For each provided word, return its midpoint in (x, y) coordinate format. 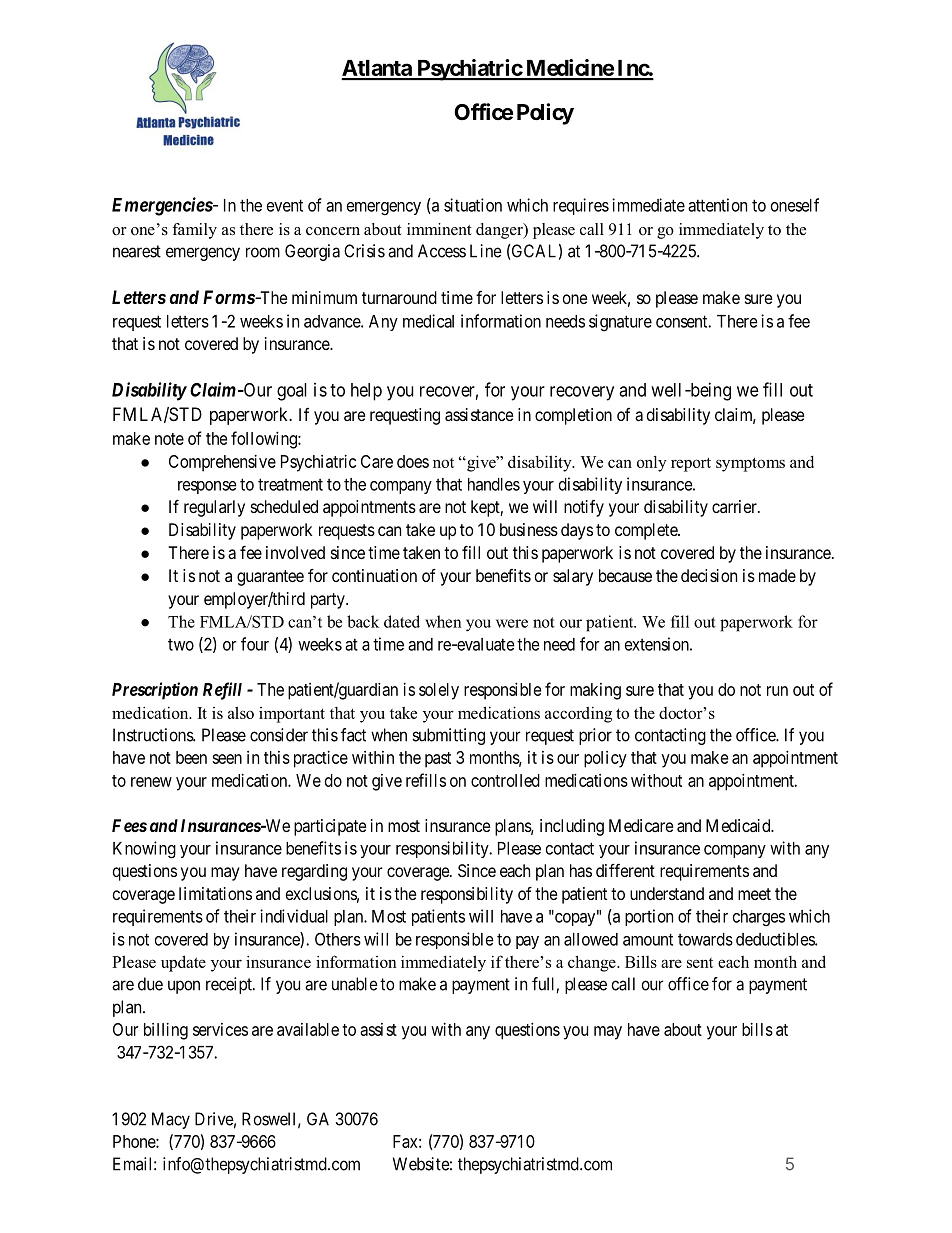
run (777, 691)
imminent (439, 229)
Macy (171, 1120)
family (194, 231)
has (581, 870)
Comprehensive (222, 463)
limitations (215, 893)
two (181, 645)
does (413, 461)
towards (705, 939)
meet (754, 894)
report (691, 464)
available (308, 1029)
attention (717, 205)
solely (439, 691)
